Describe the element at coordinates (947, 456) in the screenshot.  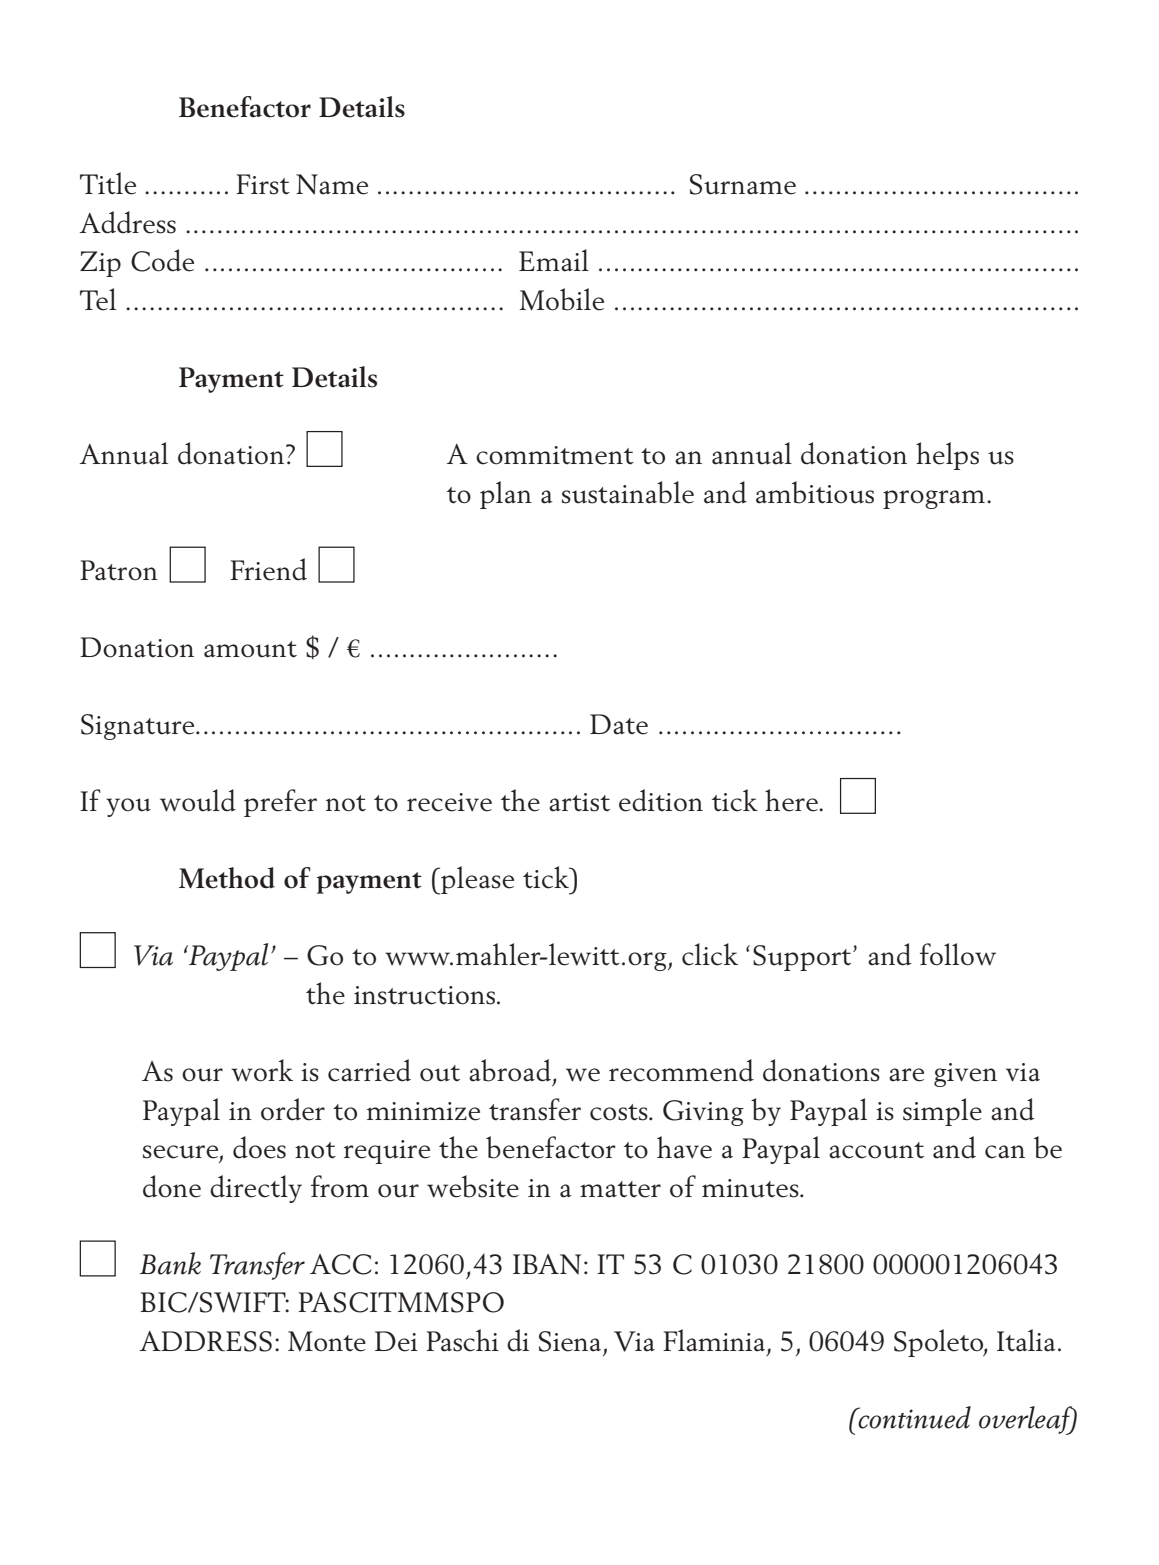
I see `helps` at that location.
